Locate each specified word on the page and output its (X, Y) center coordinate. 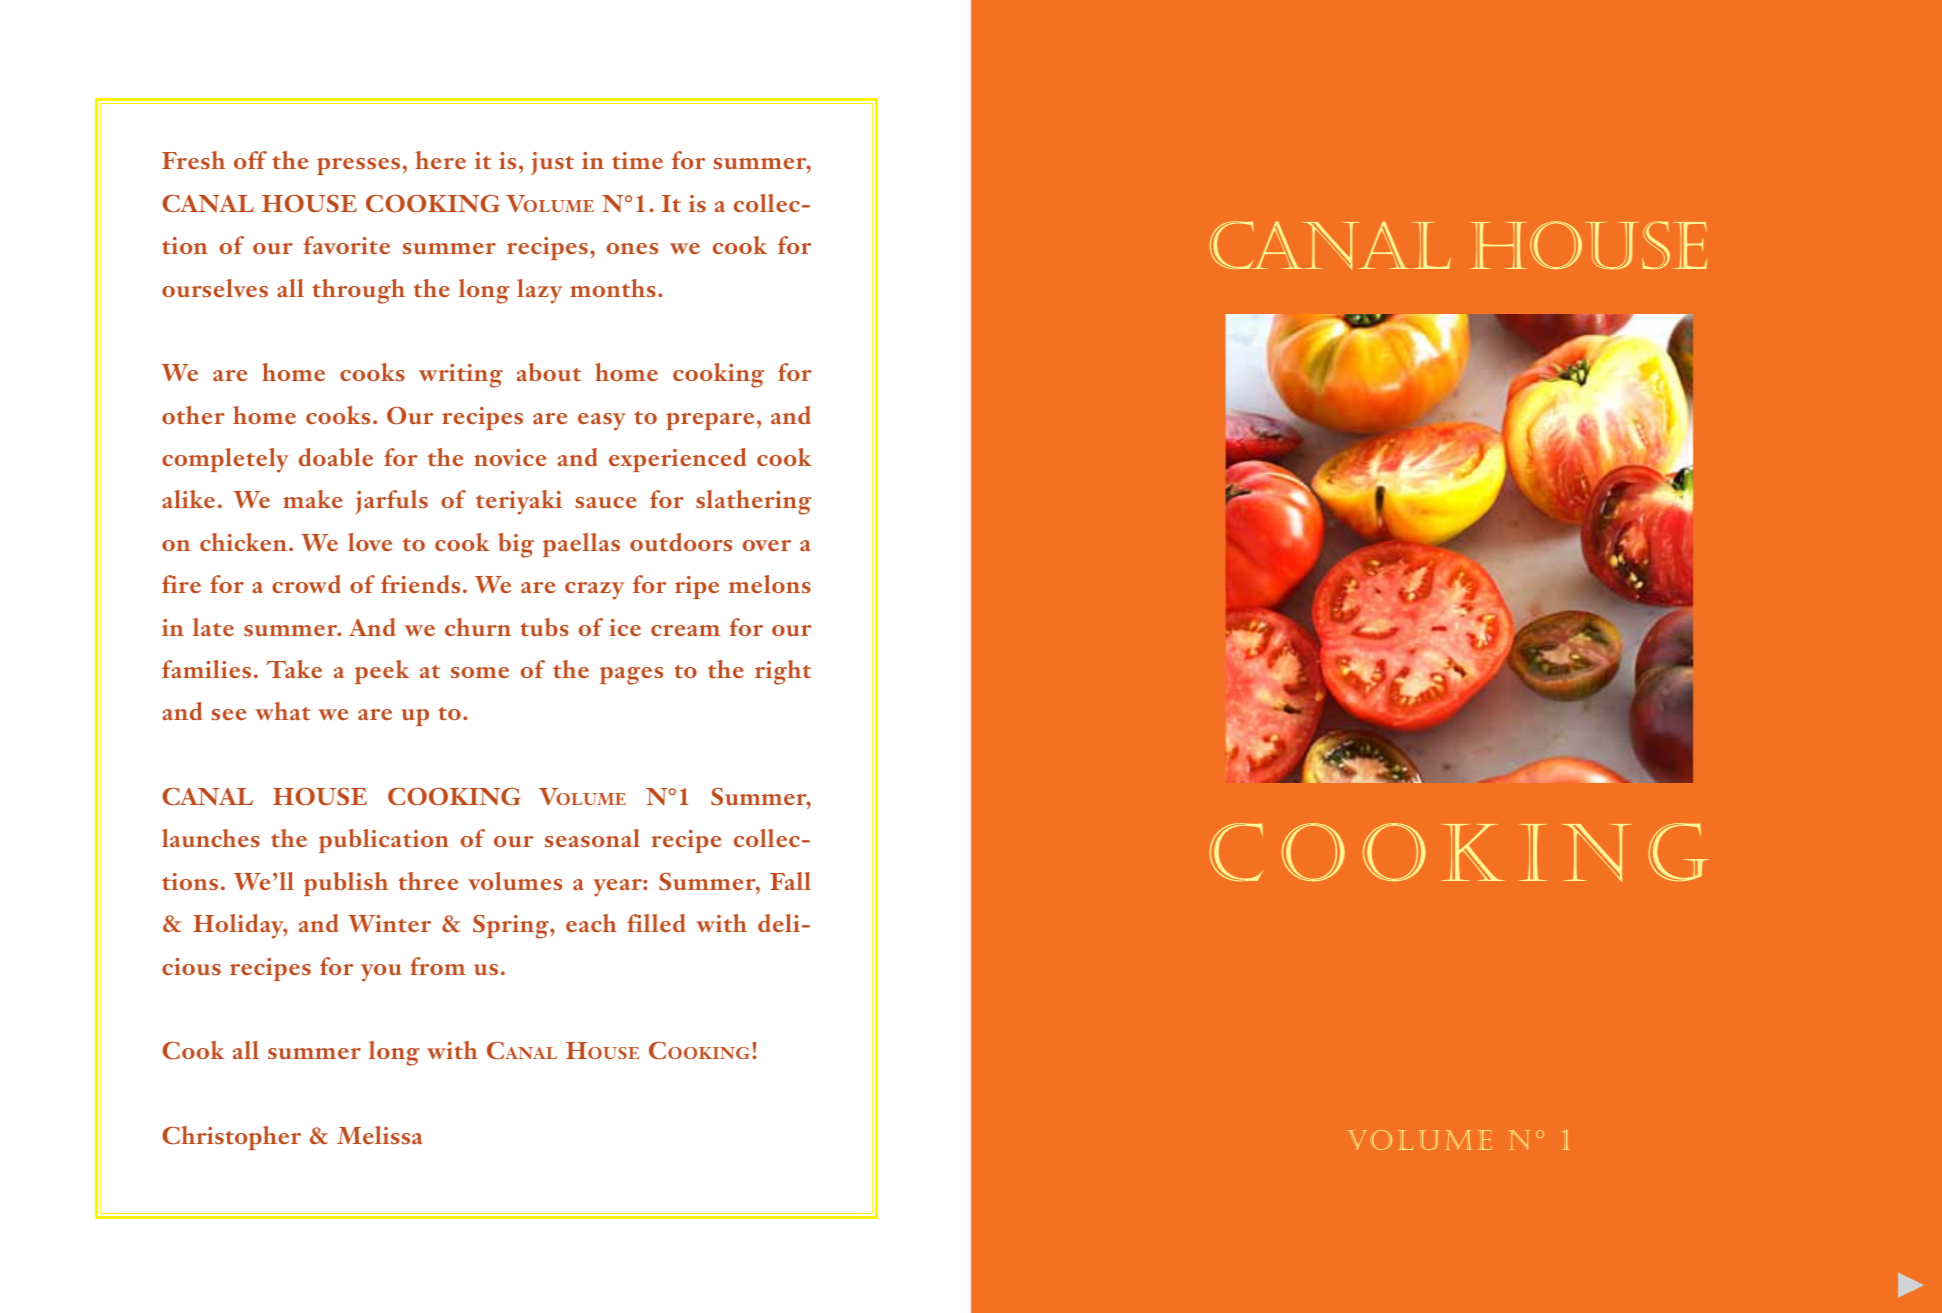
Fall (790, 881)
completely (225, 460)
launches (211, 838)
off (250, 160)
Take (294, 669)
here (440, 160)
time (637, 160)
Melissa (380, 1135)
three (428, 881)
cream (685, 630)
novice (510, 457)
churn (478, 627)
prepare (710, 421)
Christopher (231, 1138)
